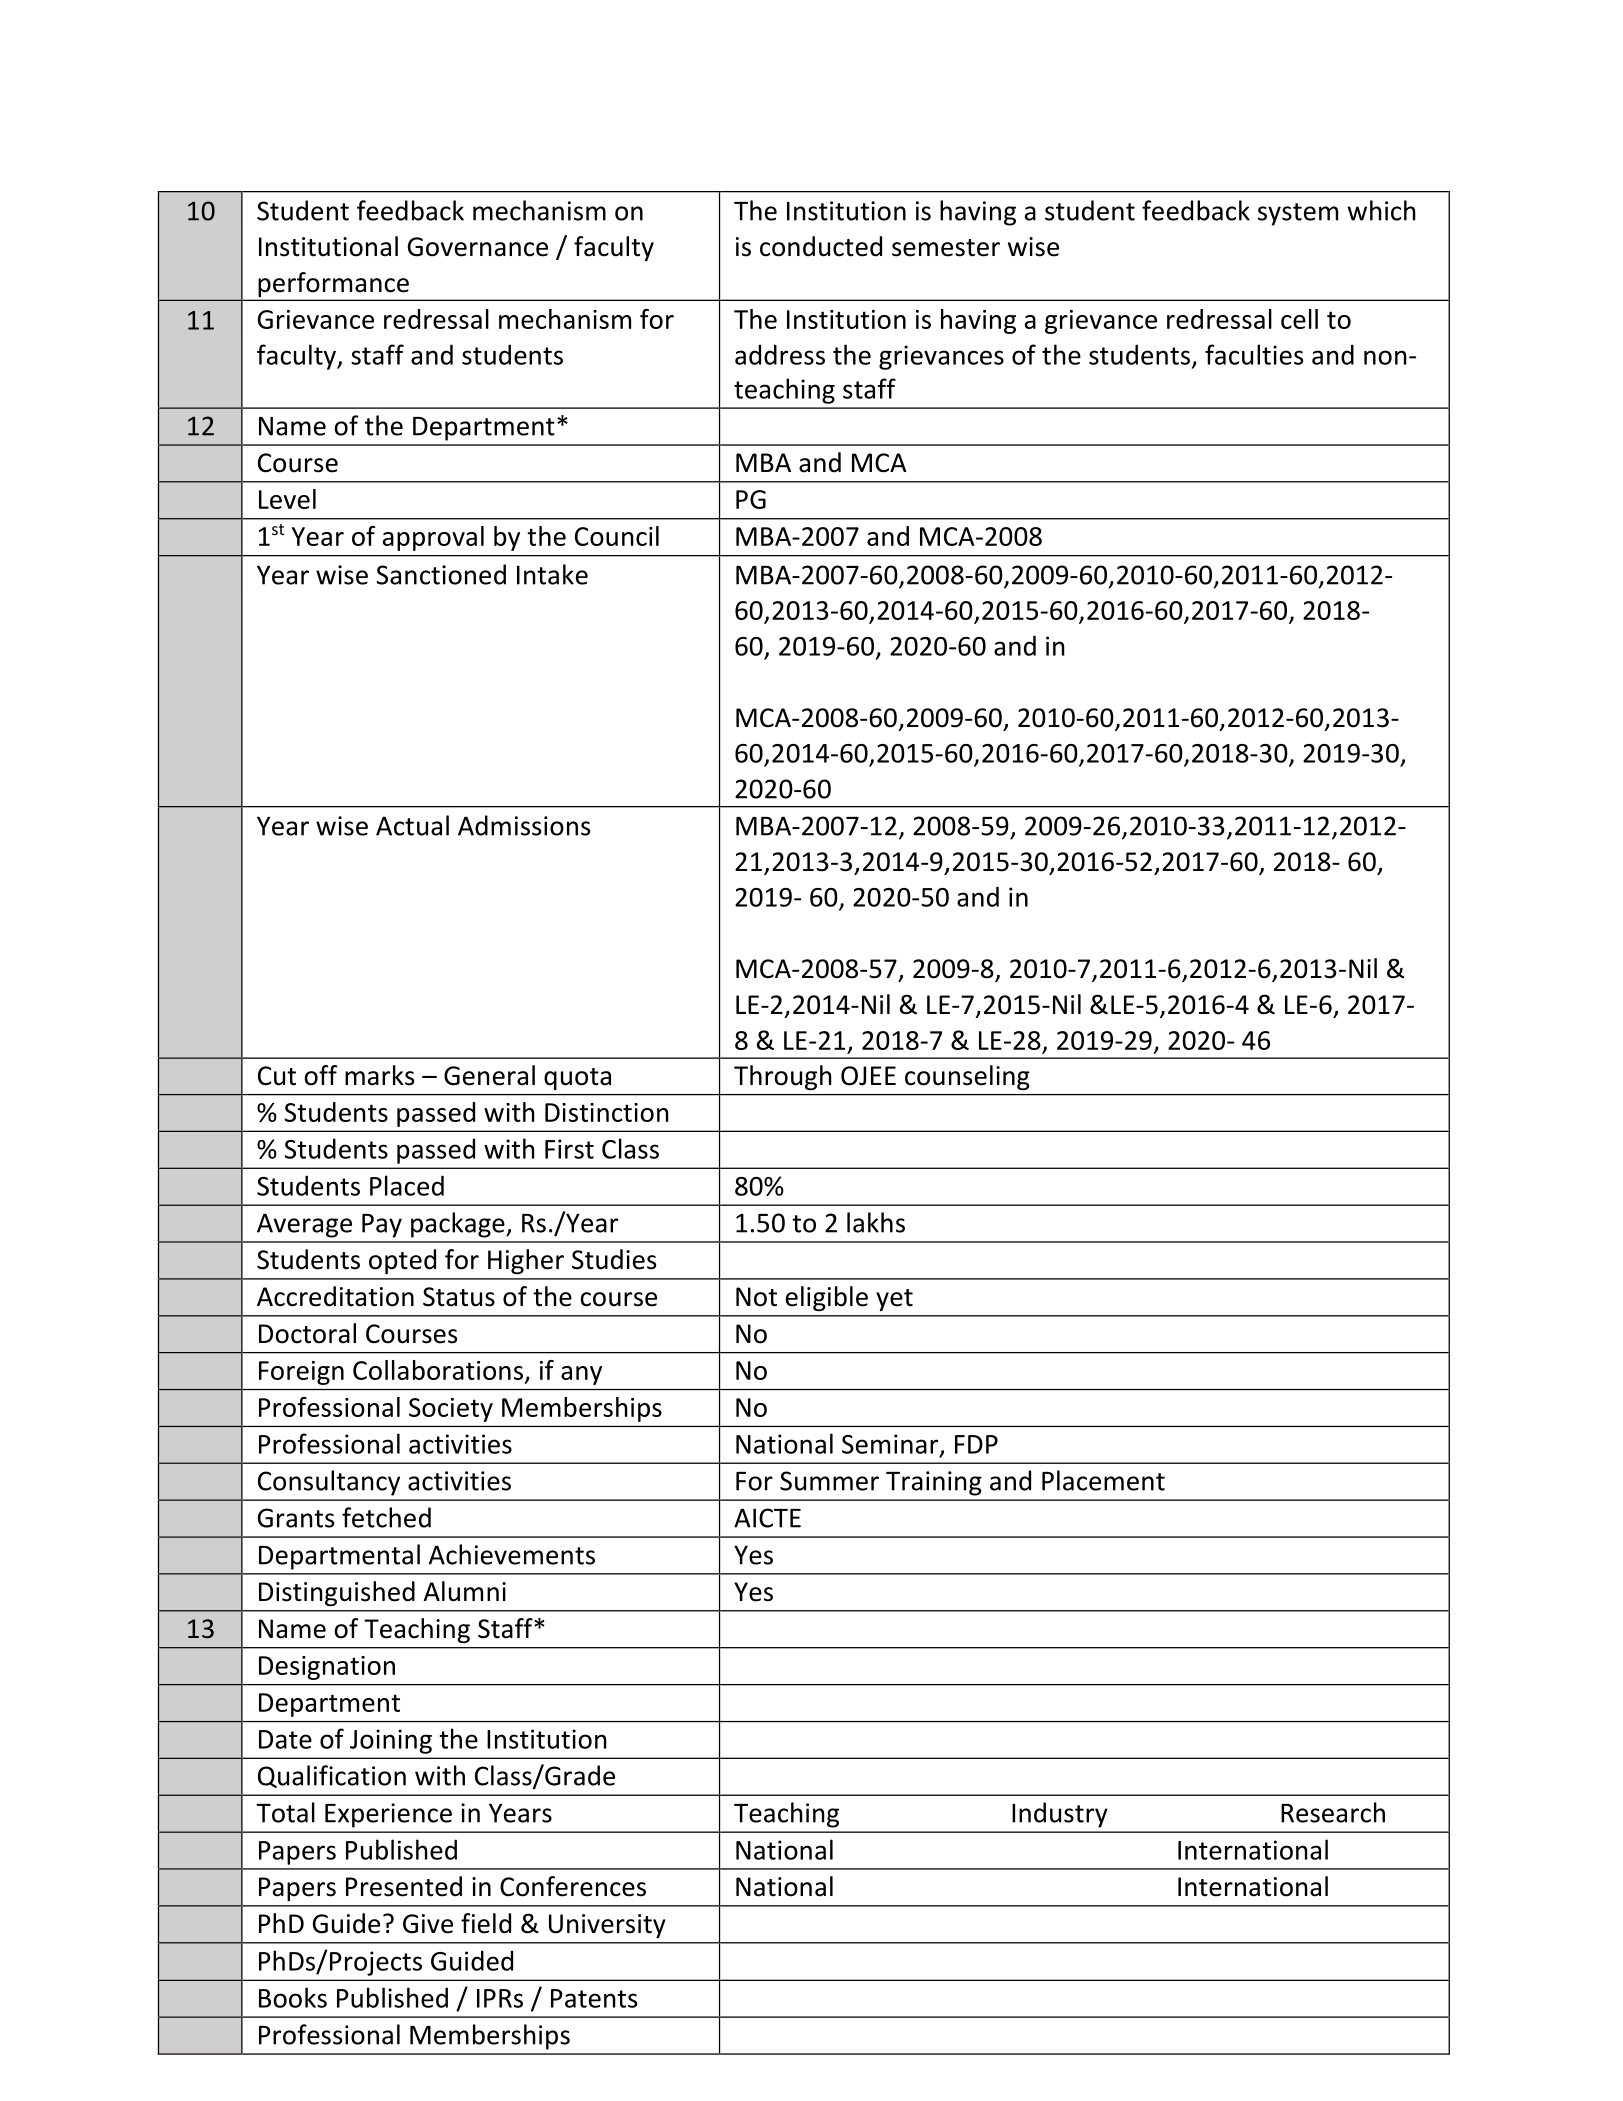 This image has width=1623, height=2101. What do you see at coordinates (1103, 1480) in the image?
I see `Placement` at bounding box center [1103, 1480].
